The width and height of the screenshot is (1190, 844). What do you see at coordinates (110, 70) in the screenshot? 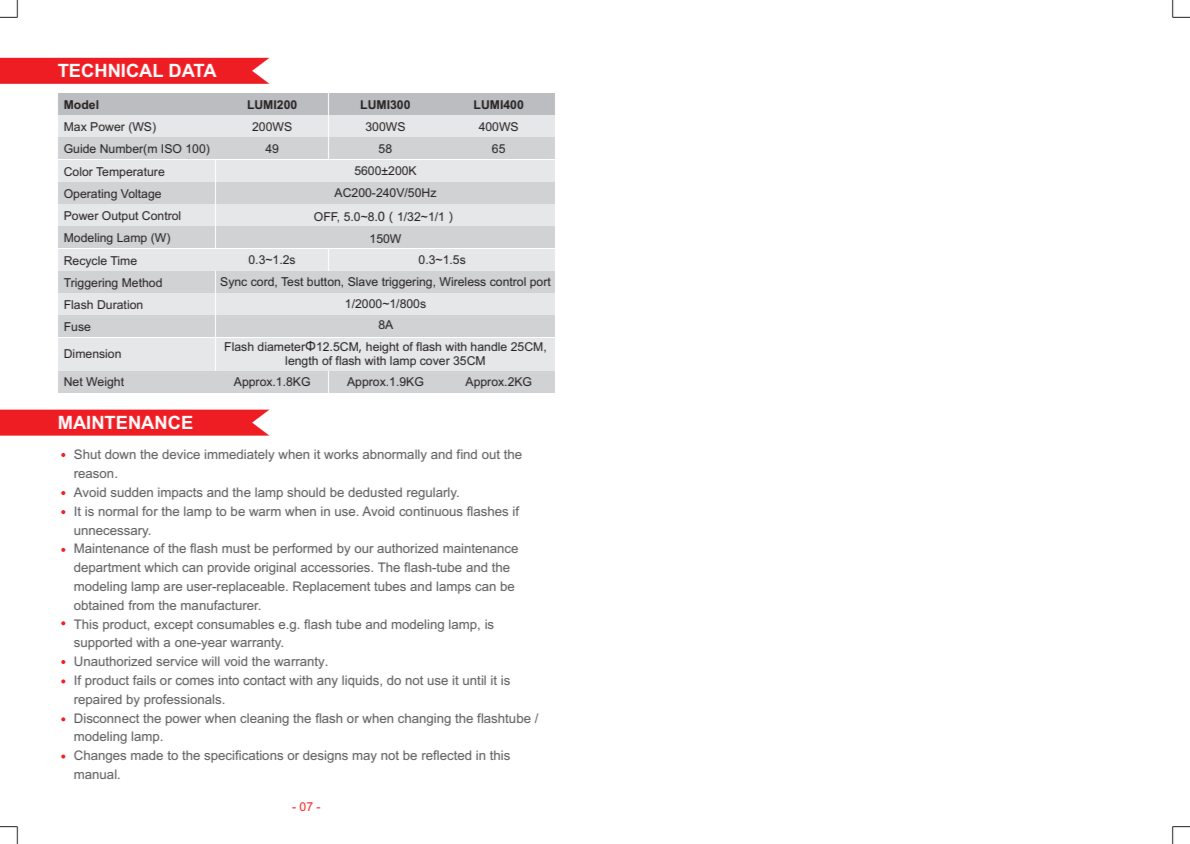
I see `TECHNICAL` at bounding box center [110, 70].
